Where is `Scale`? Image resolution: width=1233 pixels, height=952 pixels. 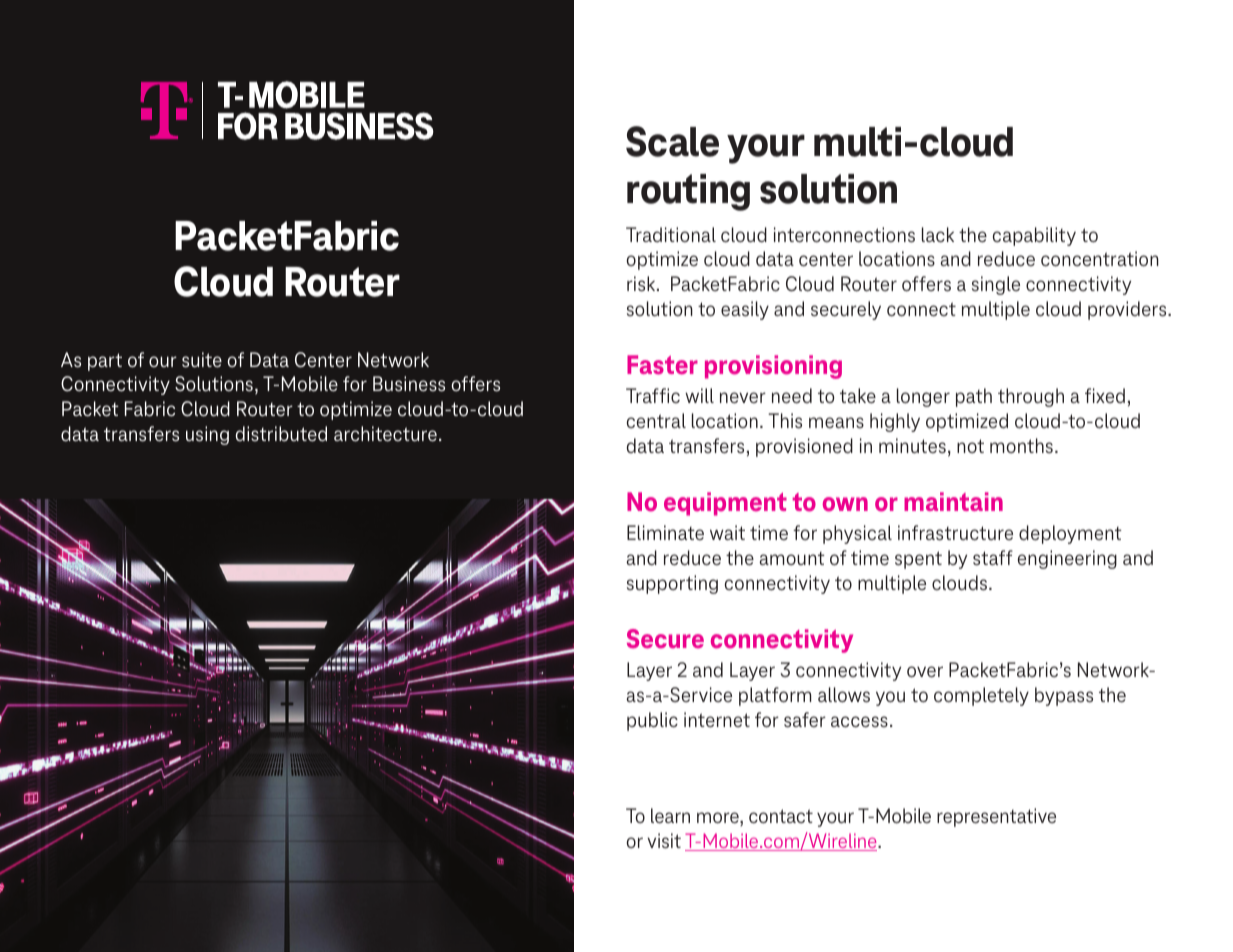
Scale is located at coordinates (672, 141).
